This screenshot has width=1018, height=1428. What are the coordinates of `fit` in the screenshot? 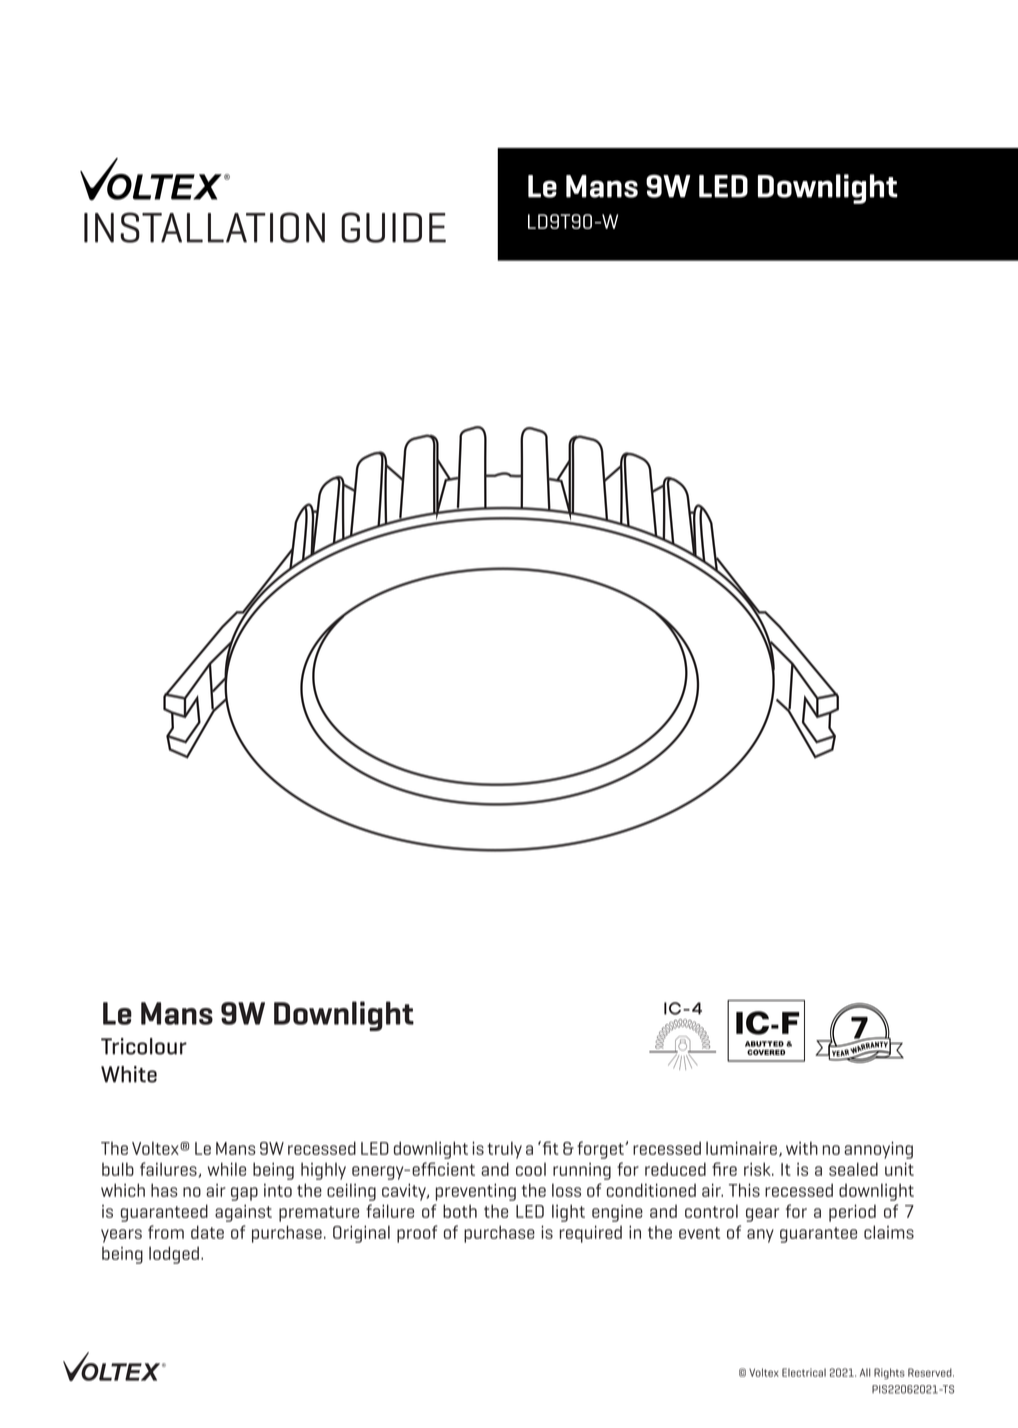 It's located at (549, 1148).
